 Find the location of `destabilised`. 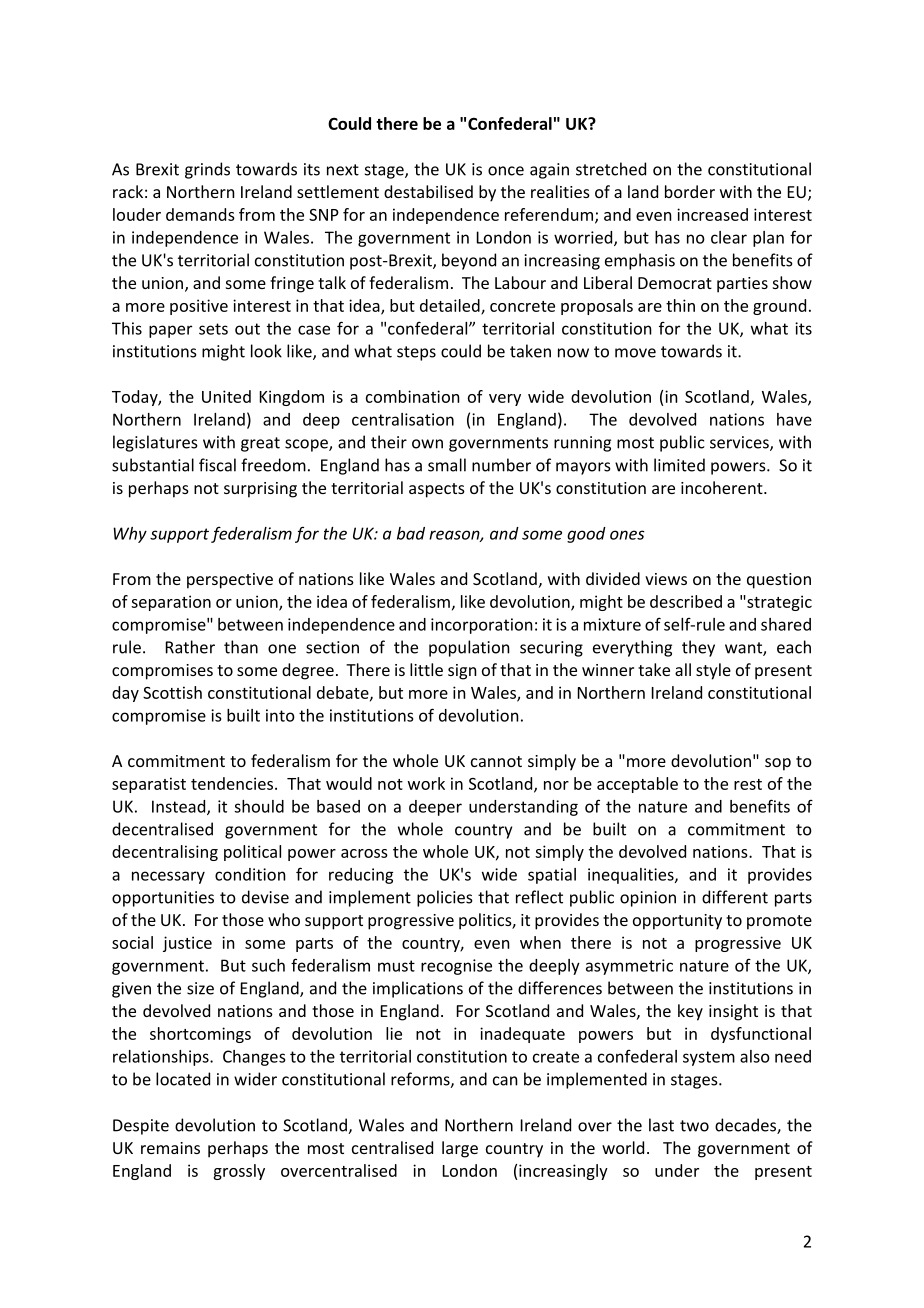

destabilised is located at coordinates (428, 191).
